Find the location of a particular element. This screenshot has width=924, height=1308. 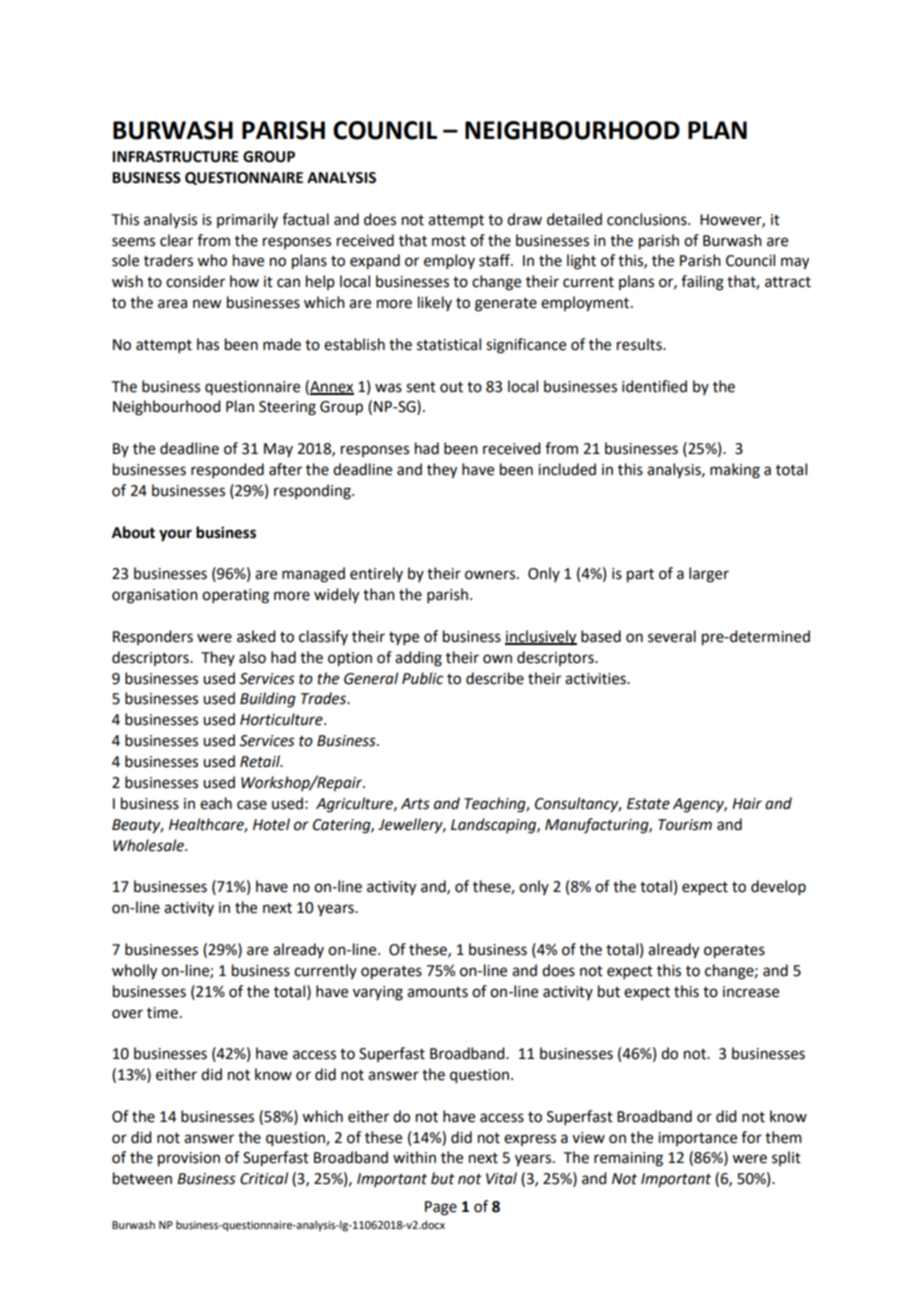

importance is located at coordinates (697, 1139).
